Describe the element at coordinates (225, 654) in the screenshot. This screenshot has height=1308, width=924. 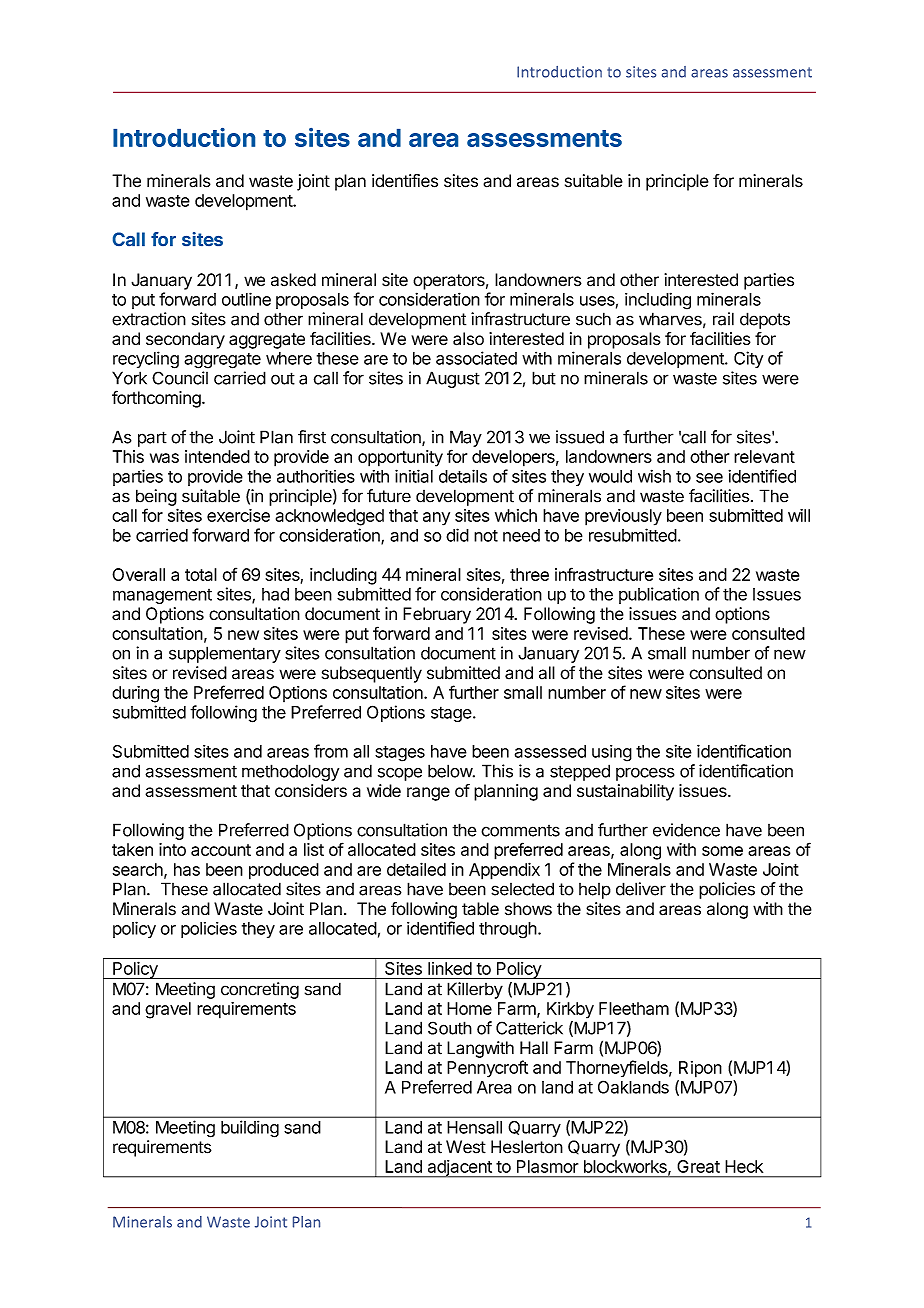
I see `supplementary` at that location.
